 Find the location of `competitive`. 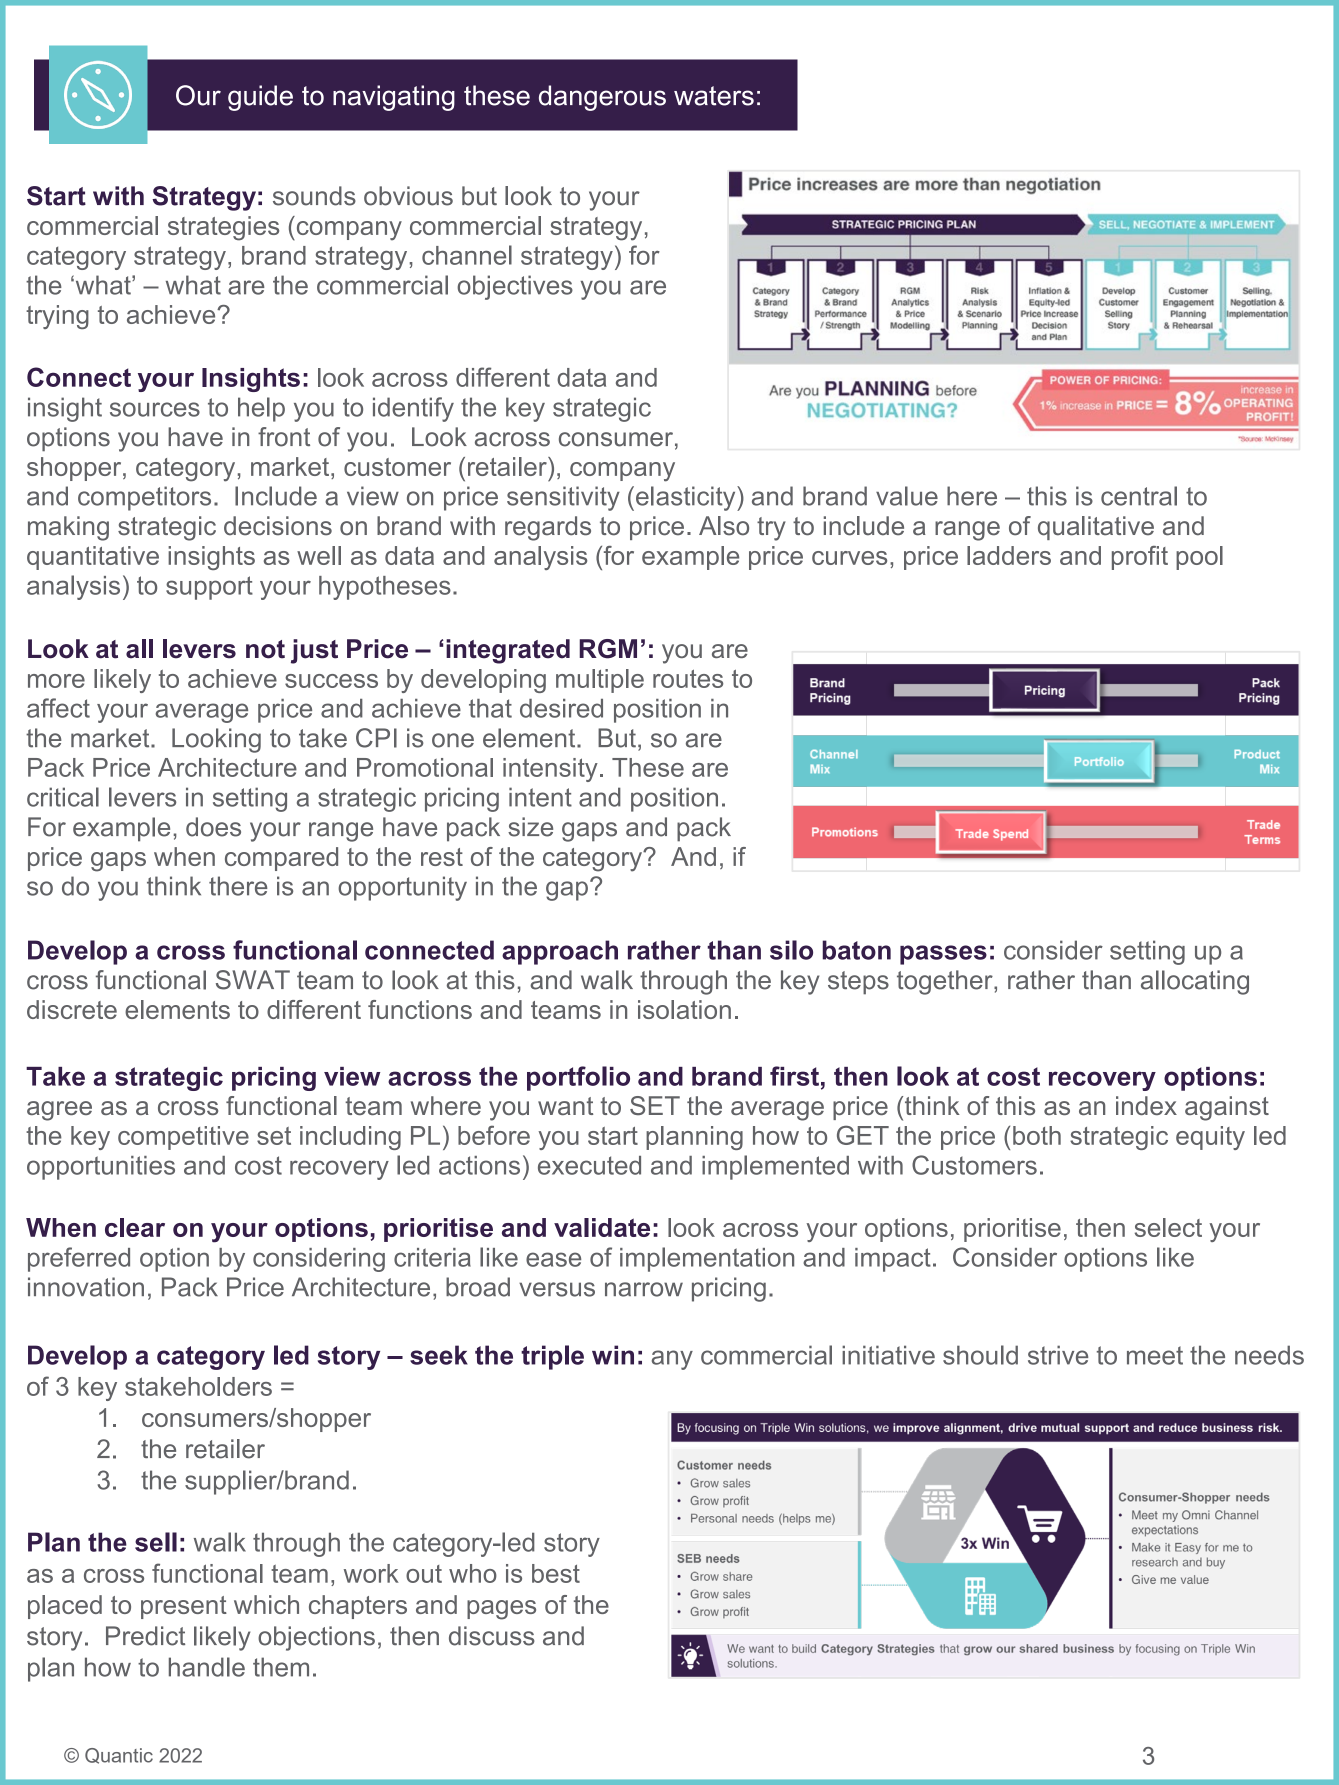

competitive is located at coordinates (183, 1138).
